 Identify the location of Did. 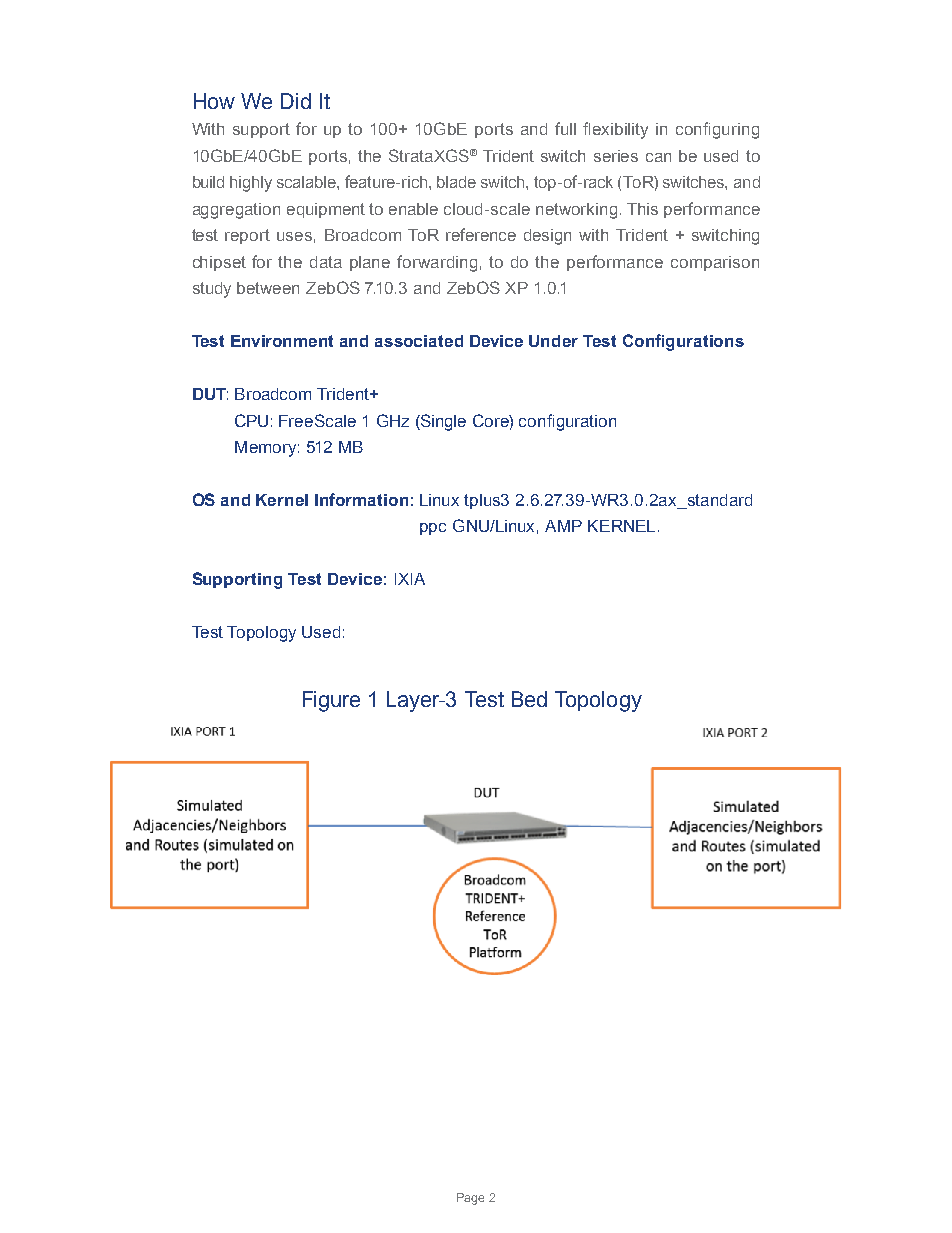
(296, 101).
